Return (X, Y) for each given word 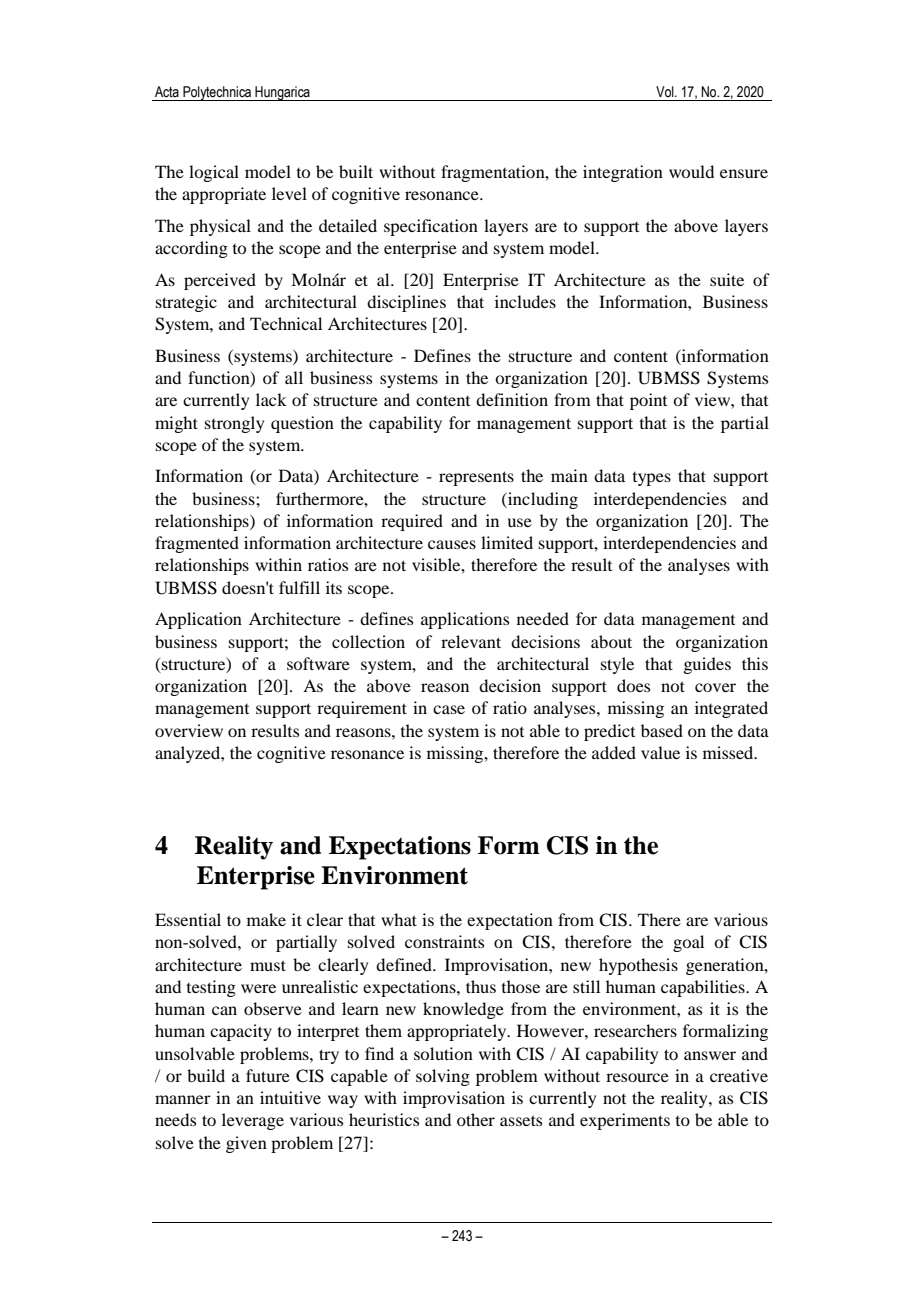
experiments (625, 1121)
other (476, 1119)
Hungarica (282, 93)
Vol (666, 91)
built (356, 171)
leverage (253, 1121)
